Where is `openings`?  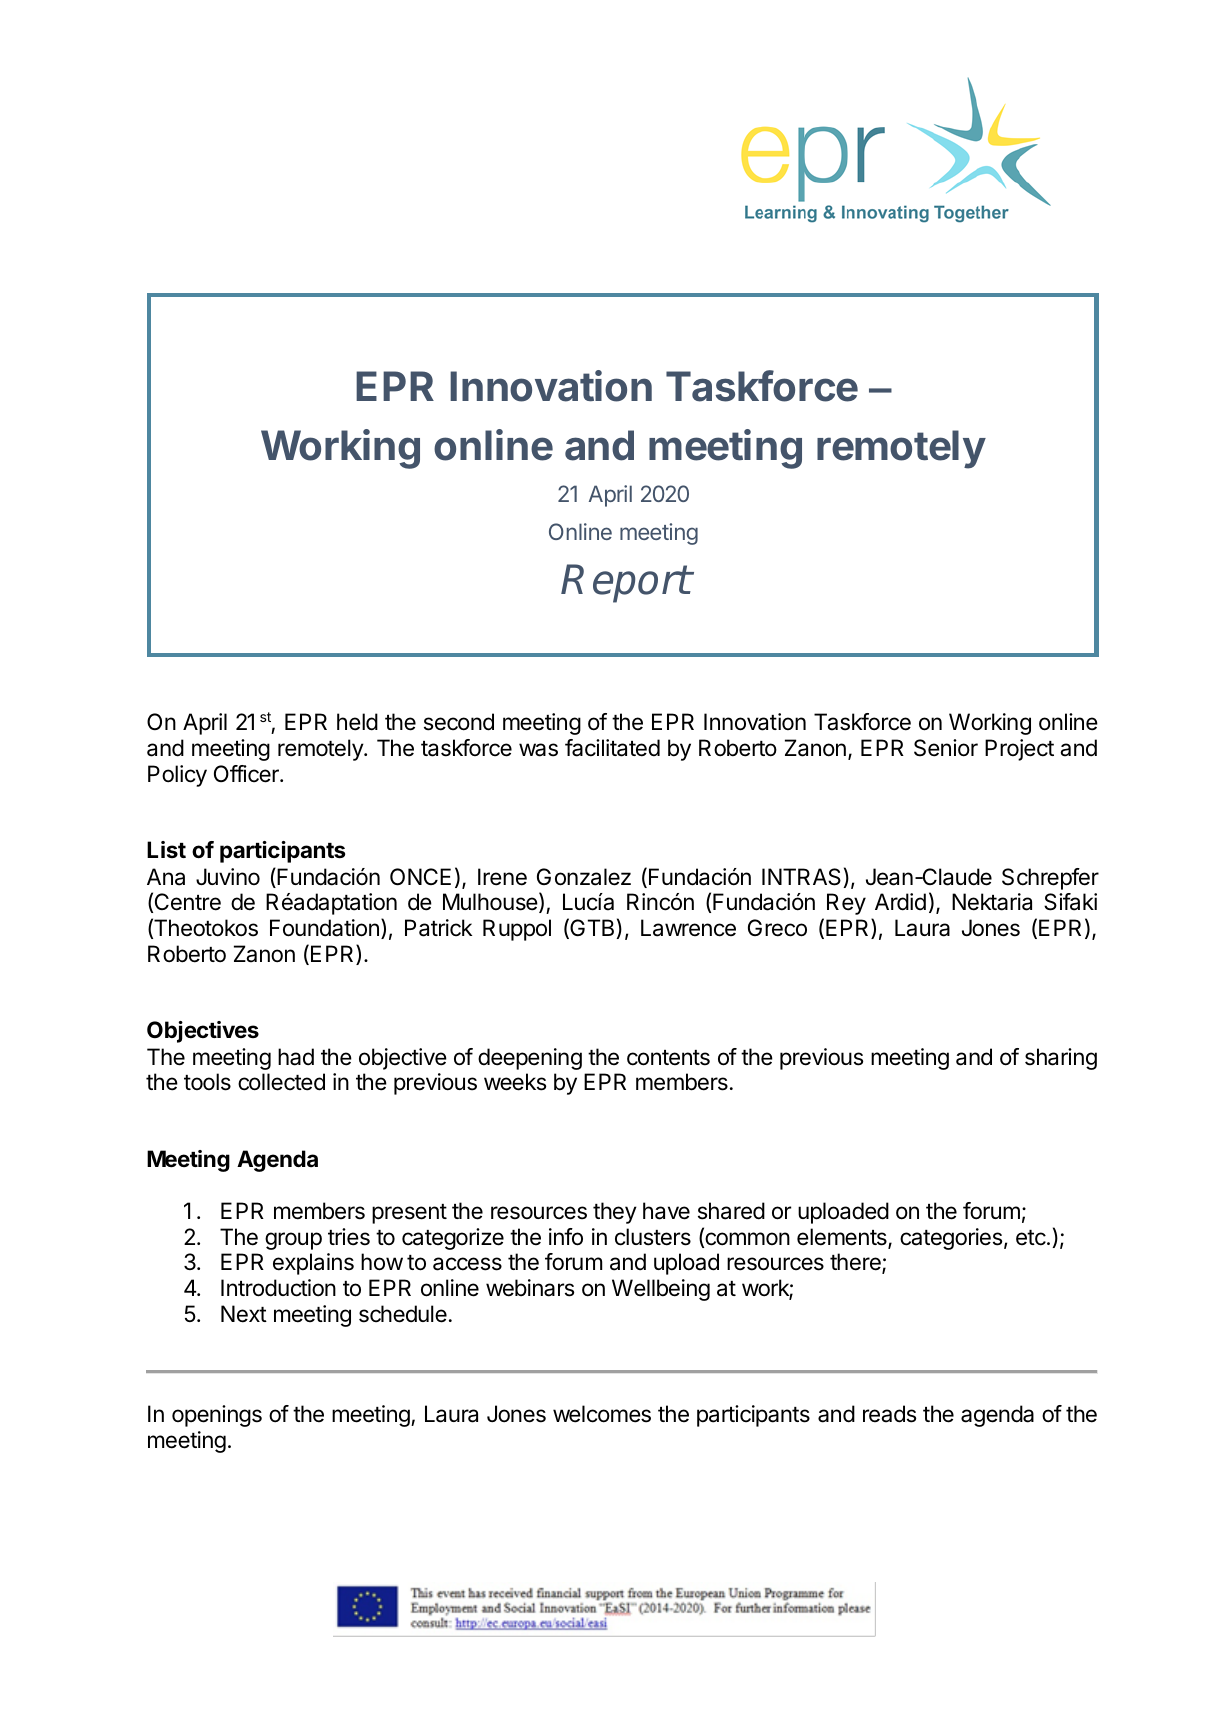
openings is located at coordinates (217, 1416).
